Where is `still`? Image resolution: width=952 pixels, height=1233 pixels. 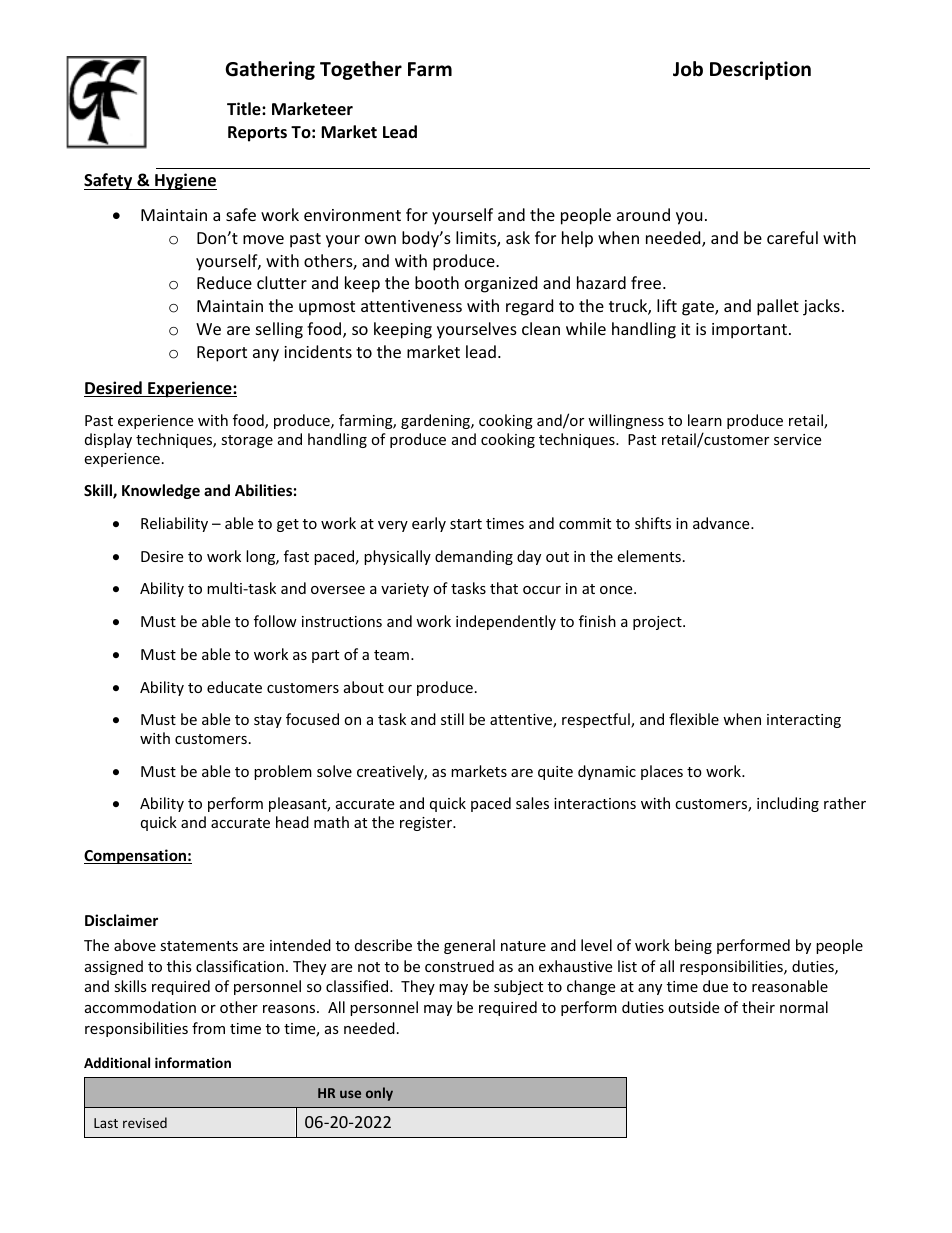
still is located at coordinates (452, 719).
